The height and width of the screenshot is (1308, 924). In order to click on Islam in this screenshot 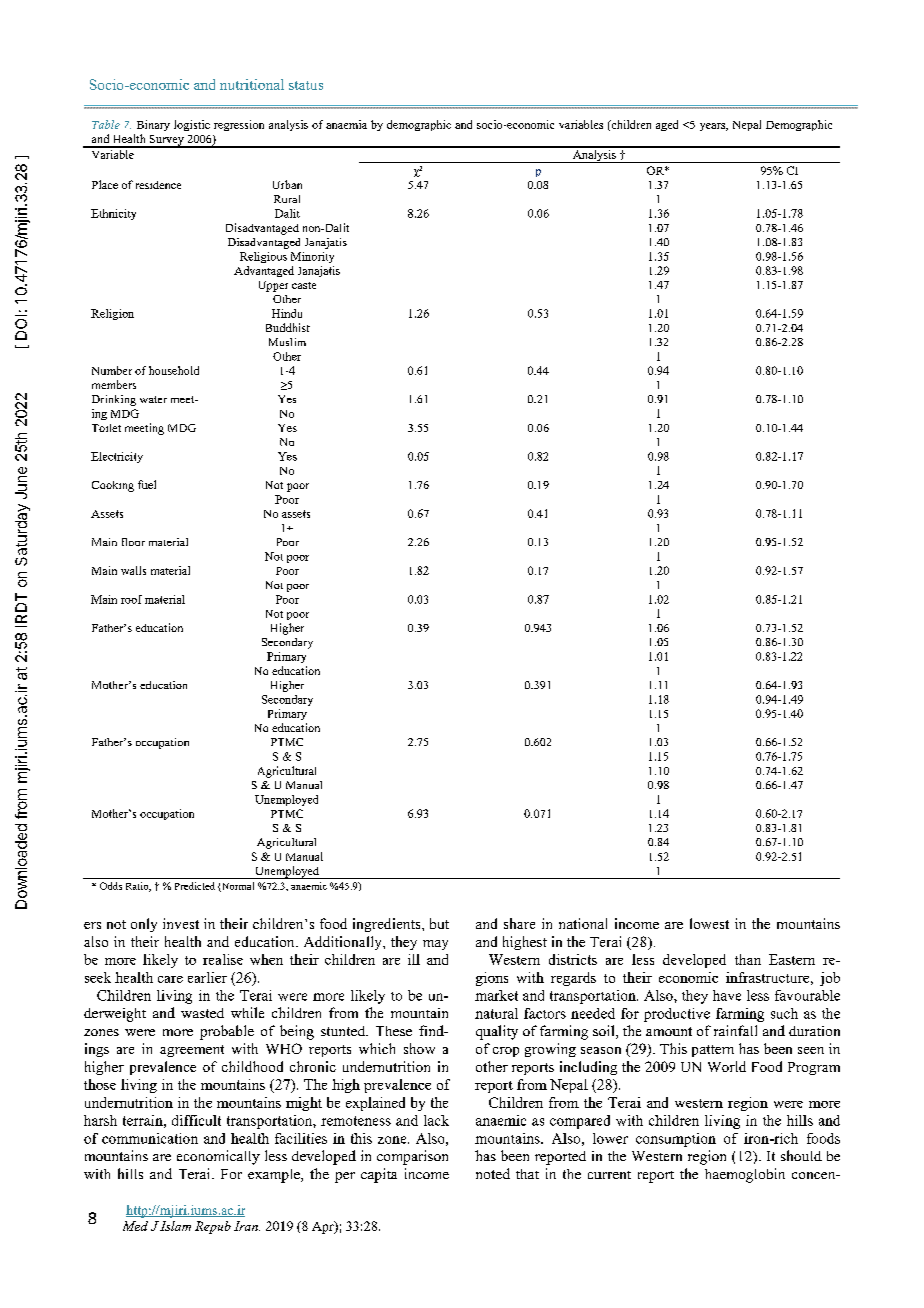, I will do `click(175, 1226)`.
